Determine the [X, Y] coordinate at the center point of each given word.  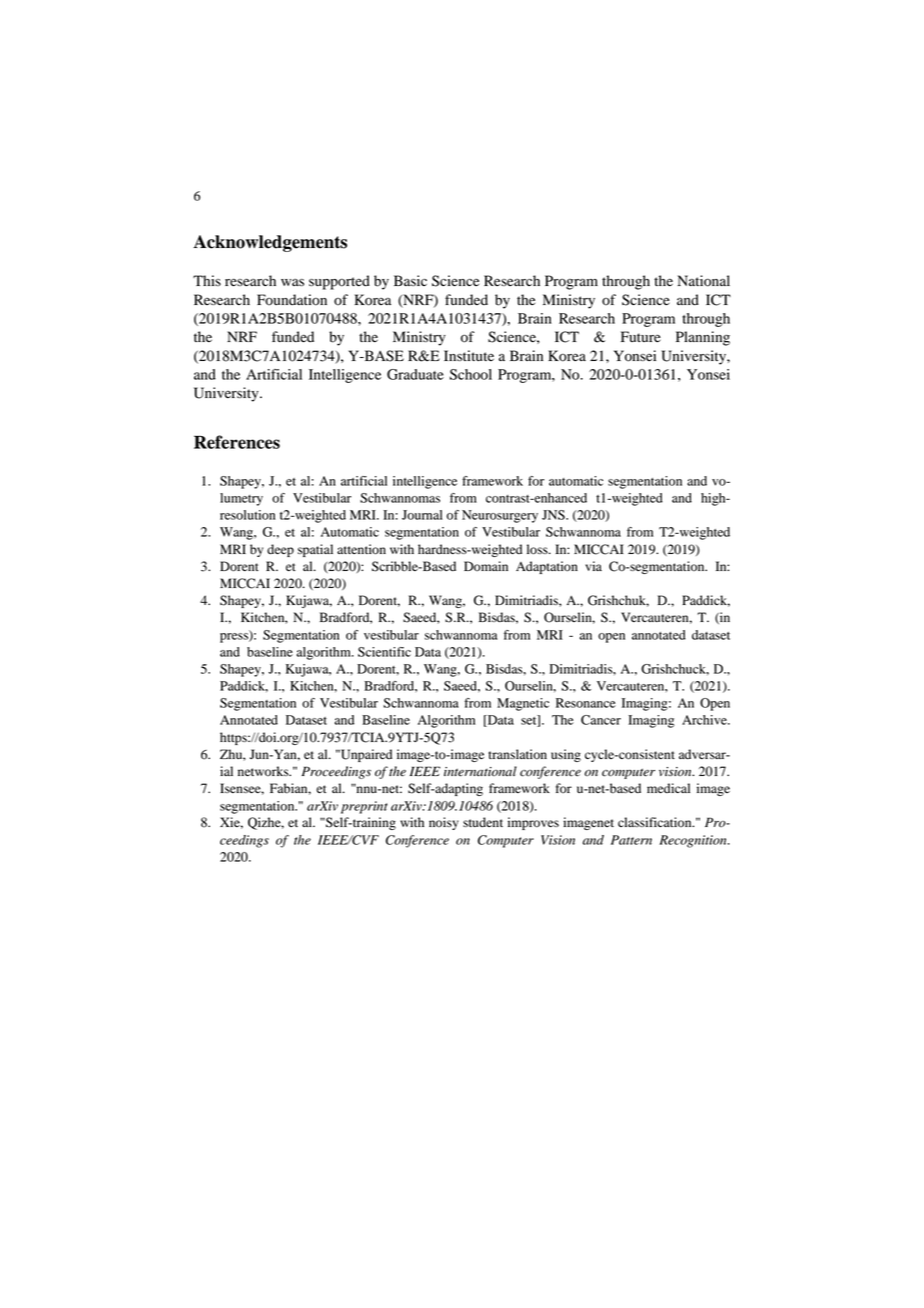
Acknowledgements [270, 243]
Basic [410, 280]
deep [280, 550]
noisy [444, 823]
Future [641, 337]
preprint [364, 807]
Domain [486, 566]
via [593, 566]
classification [656, 822]
